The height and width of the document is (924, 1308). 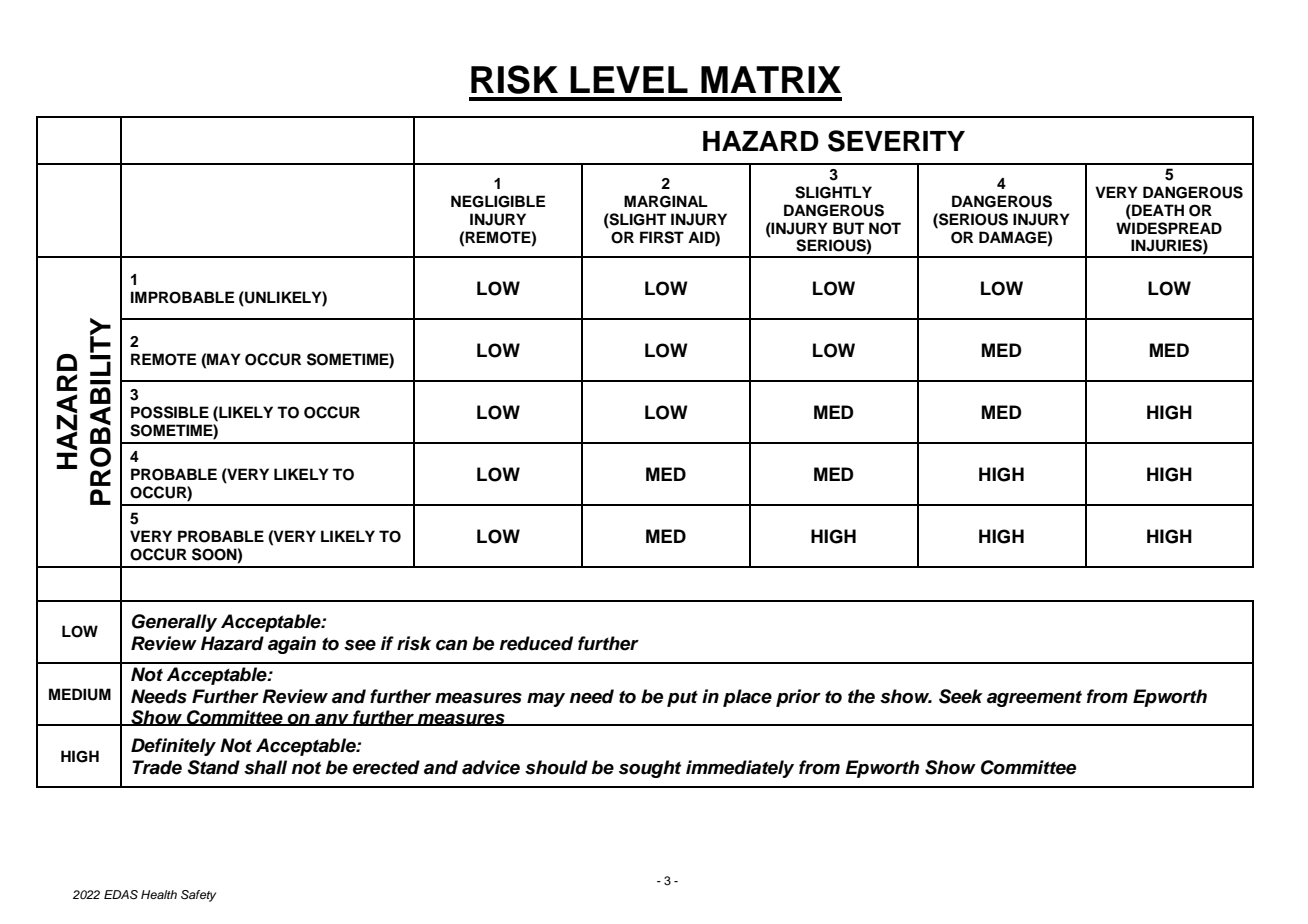 I want to click on POSSIBLE, so click(x=170, y=412).
